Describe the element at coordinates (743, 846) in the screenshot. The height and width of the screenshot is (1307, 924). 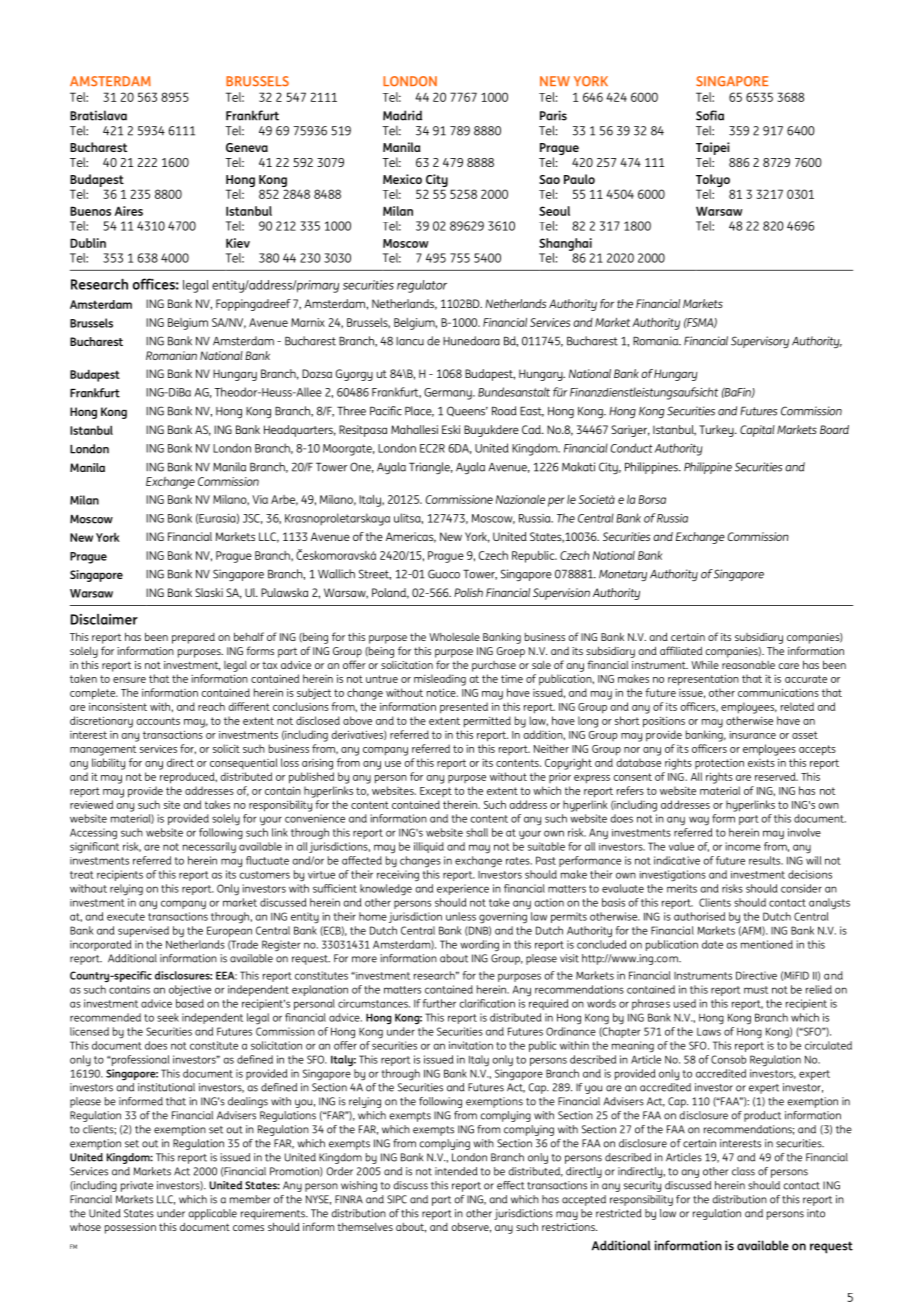
I see `income` at that location.
